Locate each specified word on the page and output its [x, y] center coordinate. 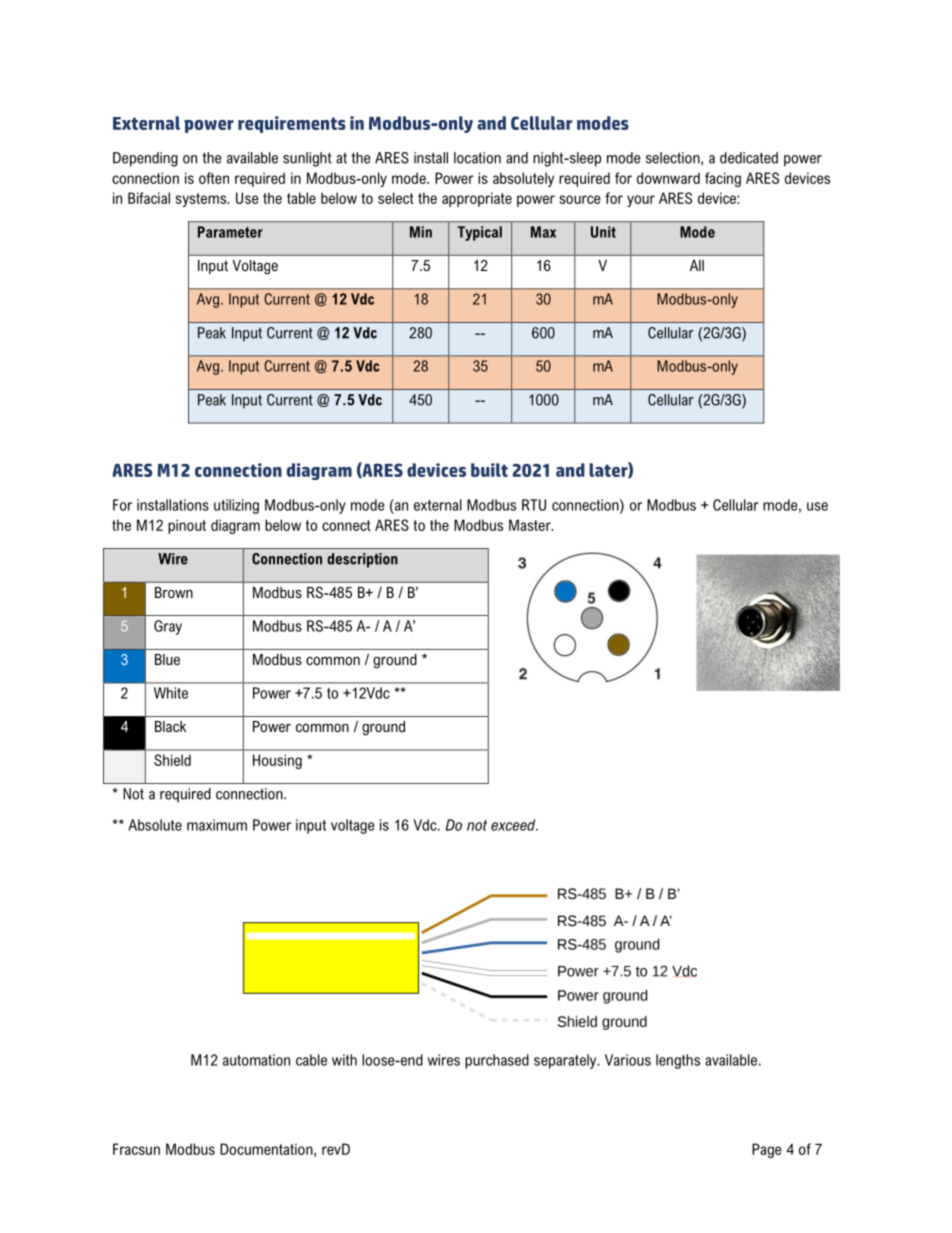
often [214, 178]
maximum [217, 825]
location [477, 158]
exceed [514, 825]
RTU [534, 505]
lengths [678, 1061]
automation [256, 1060]
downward [668, 178]
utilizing [236, 506]
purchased [497, 1061]
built [489, 470]
